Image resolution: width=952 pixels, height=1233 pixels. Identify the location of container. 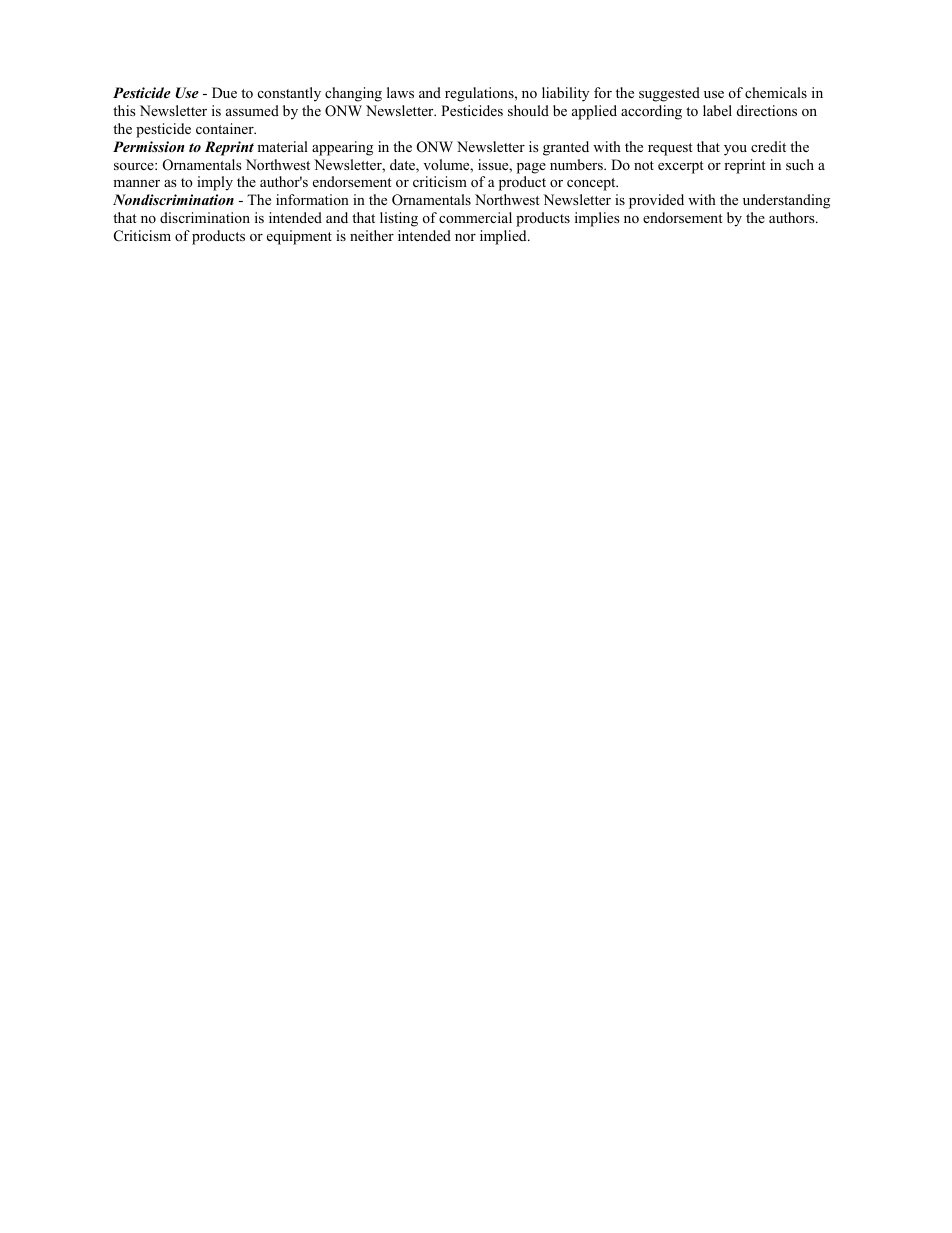
(226, 128).
